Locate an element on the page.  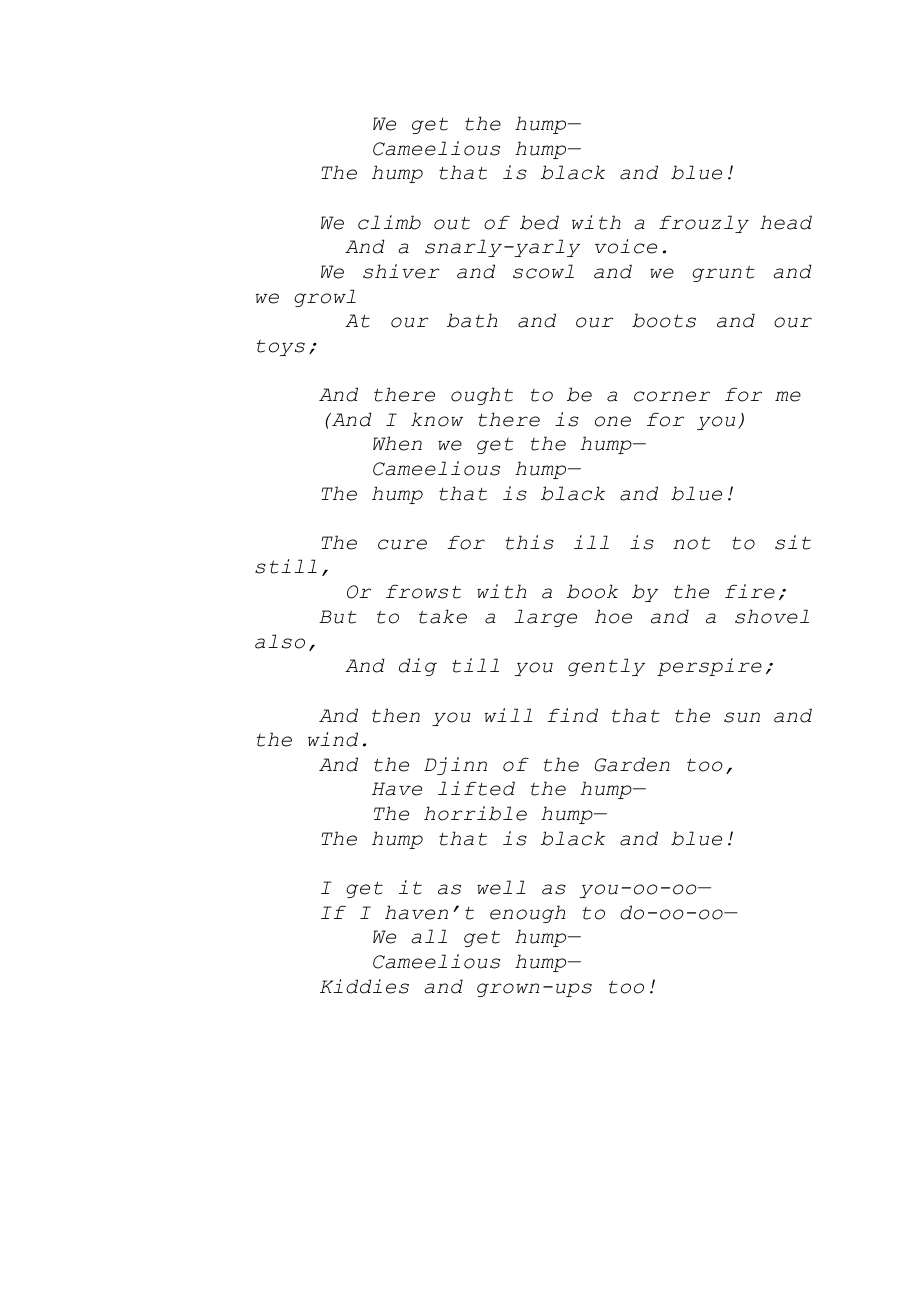
sun is located at coordinates (742, 717).
